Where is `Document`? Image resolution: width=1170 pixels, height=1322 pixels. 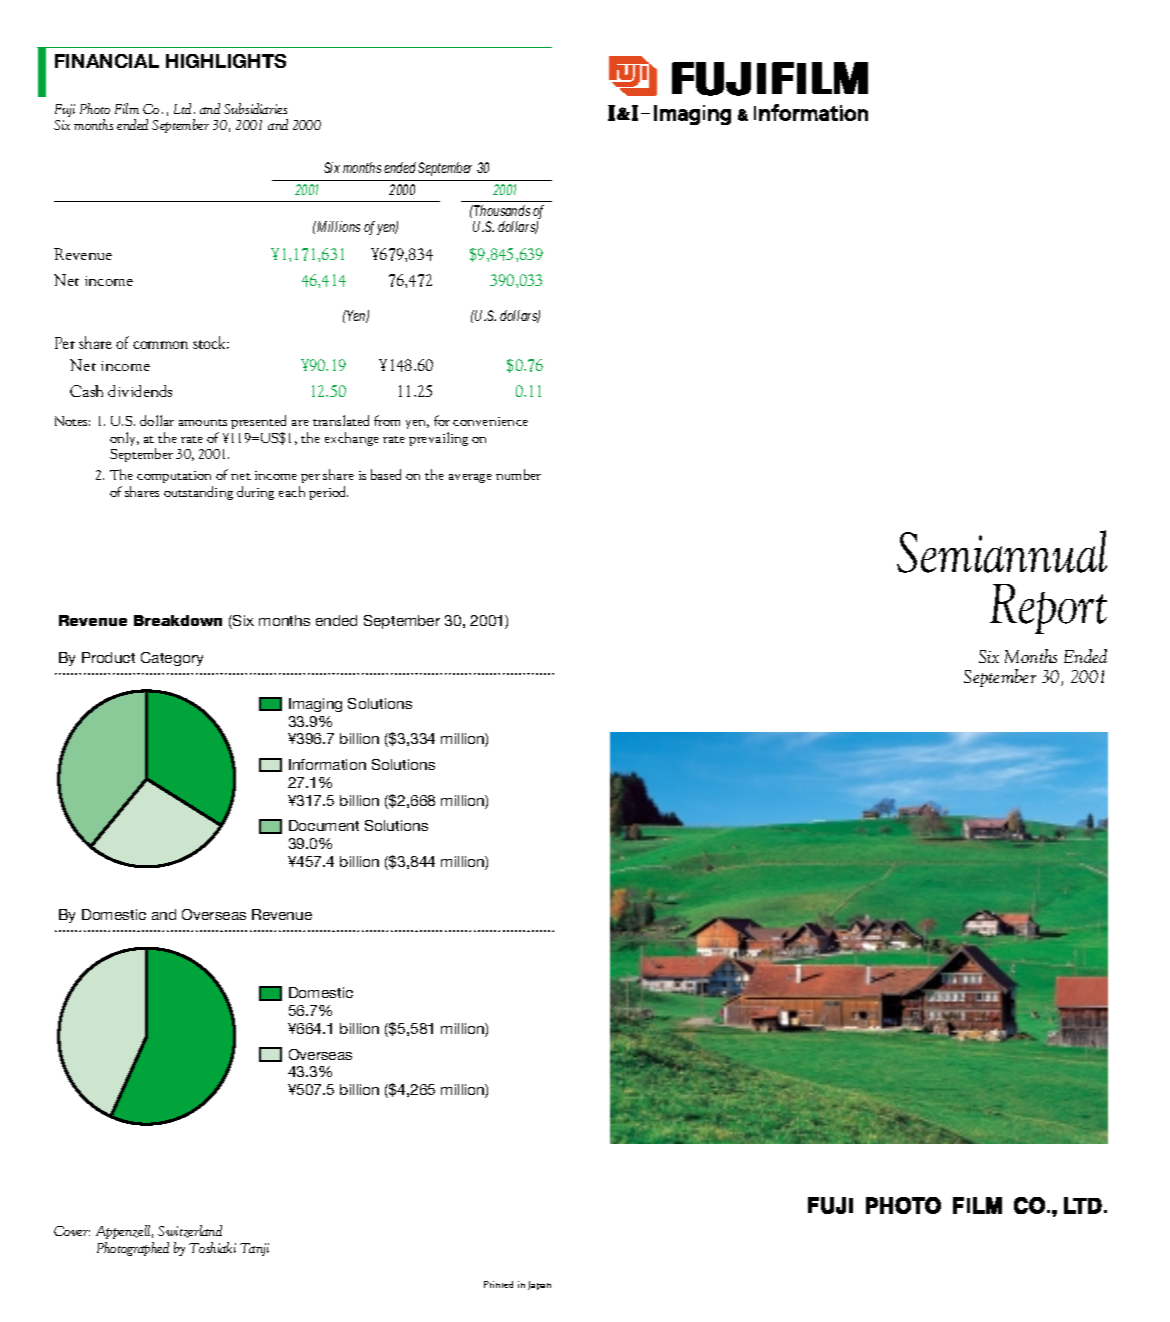
Document is located at coordinates (324, 825).
